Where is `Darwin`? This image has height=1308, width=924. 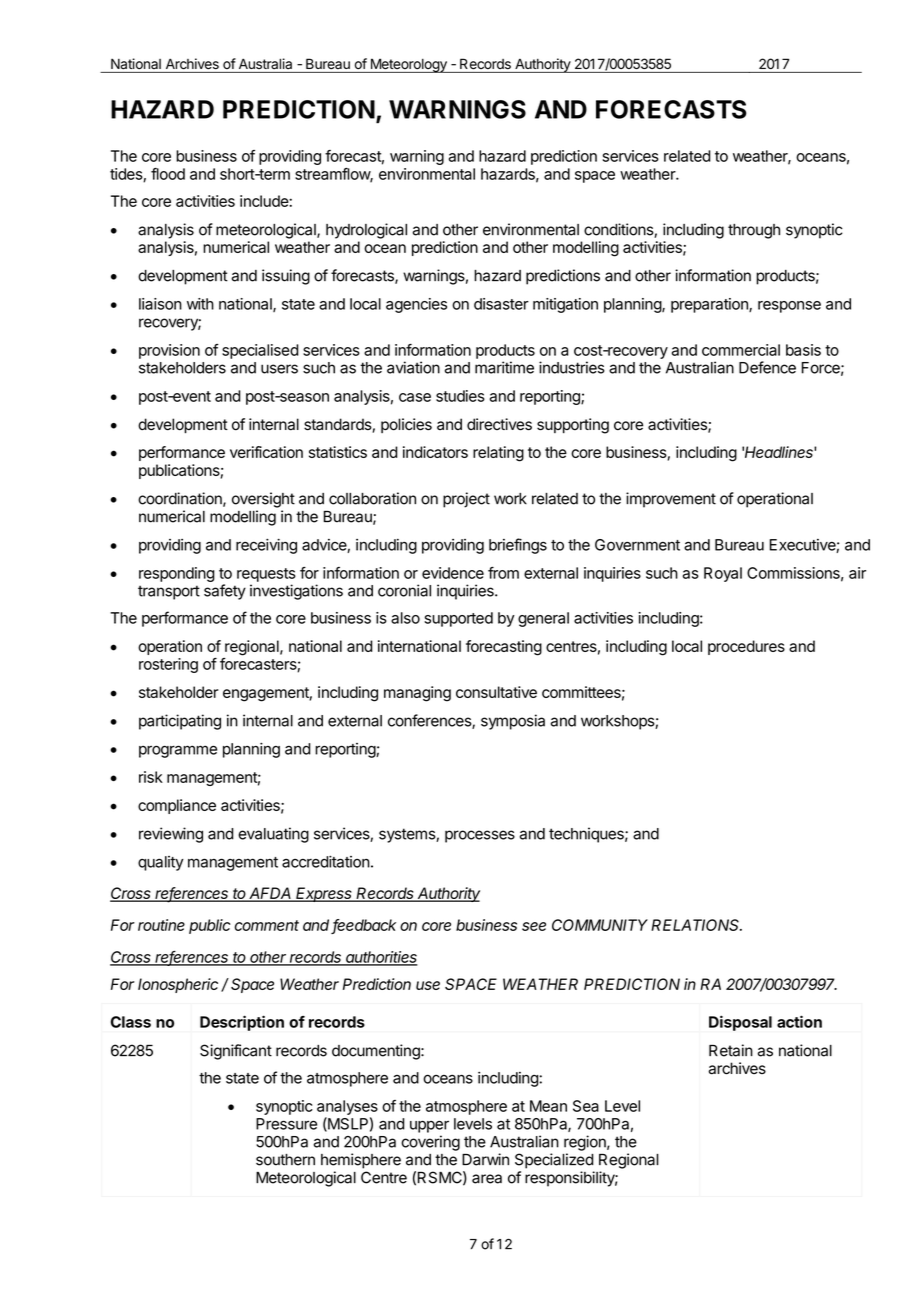
Darwin is located at coordinates (485, 1159).
